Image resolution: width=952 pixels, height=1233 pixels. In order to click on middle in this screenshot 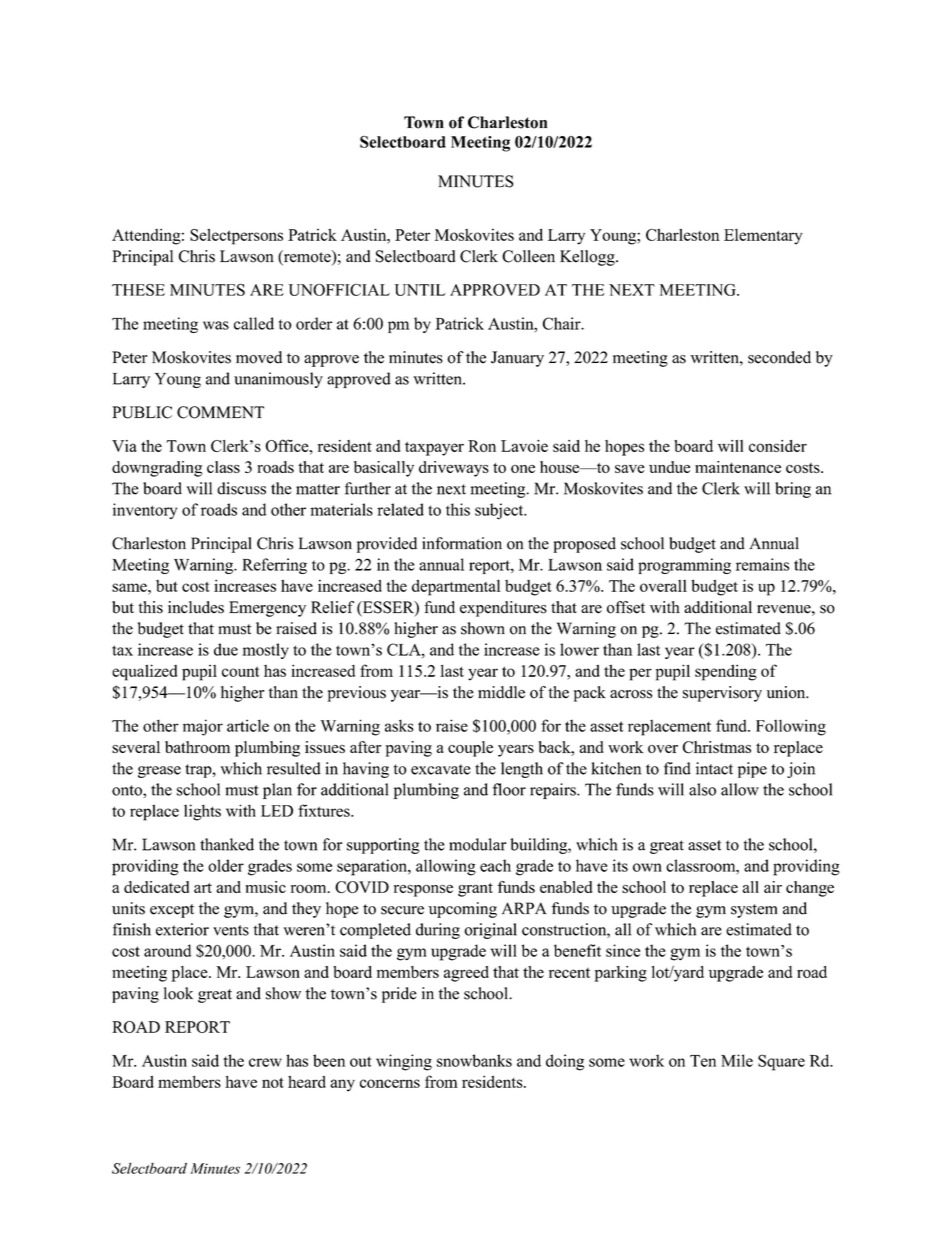, I will do `click(501, 692)`.
